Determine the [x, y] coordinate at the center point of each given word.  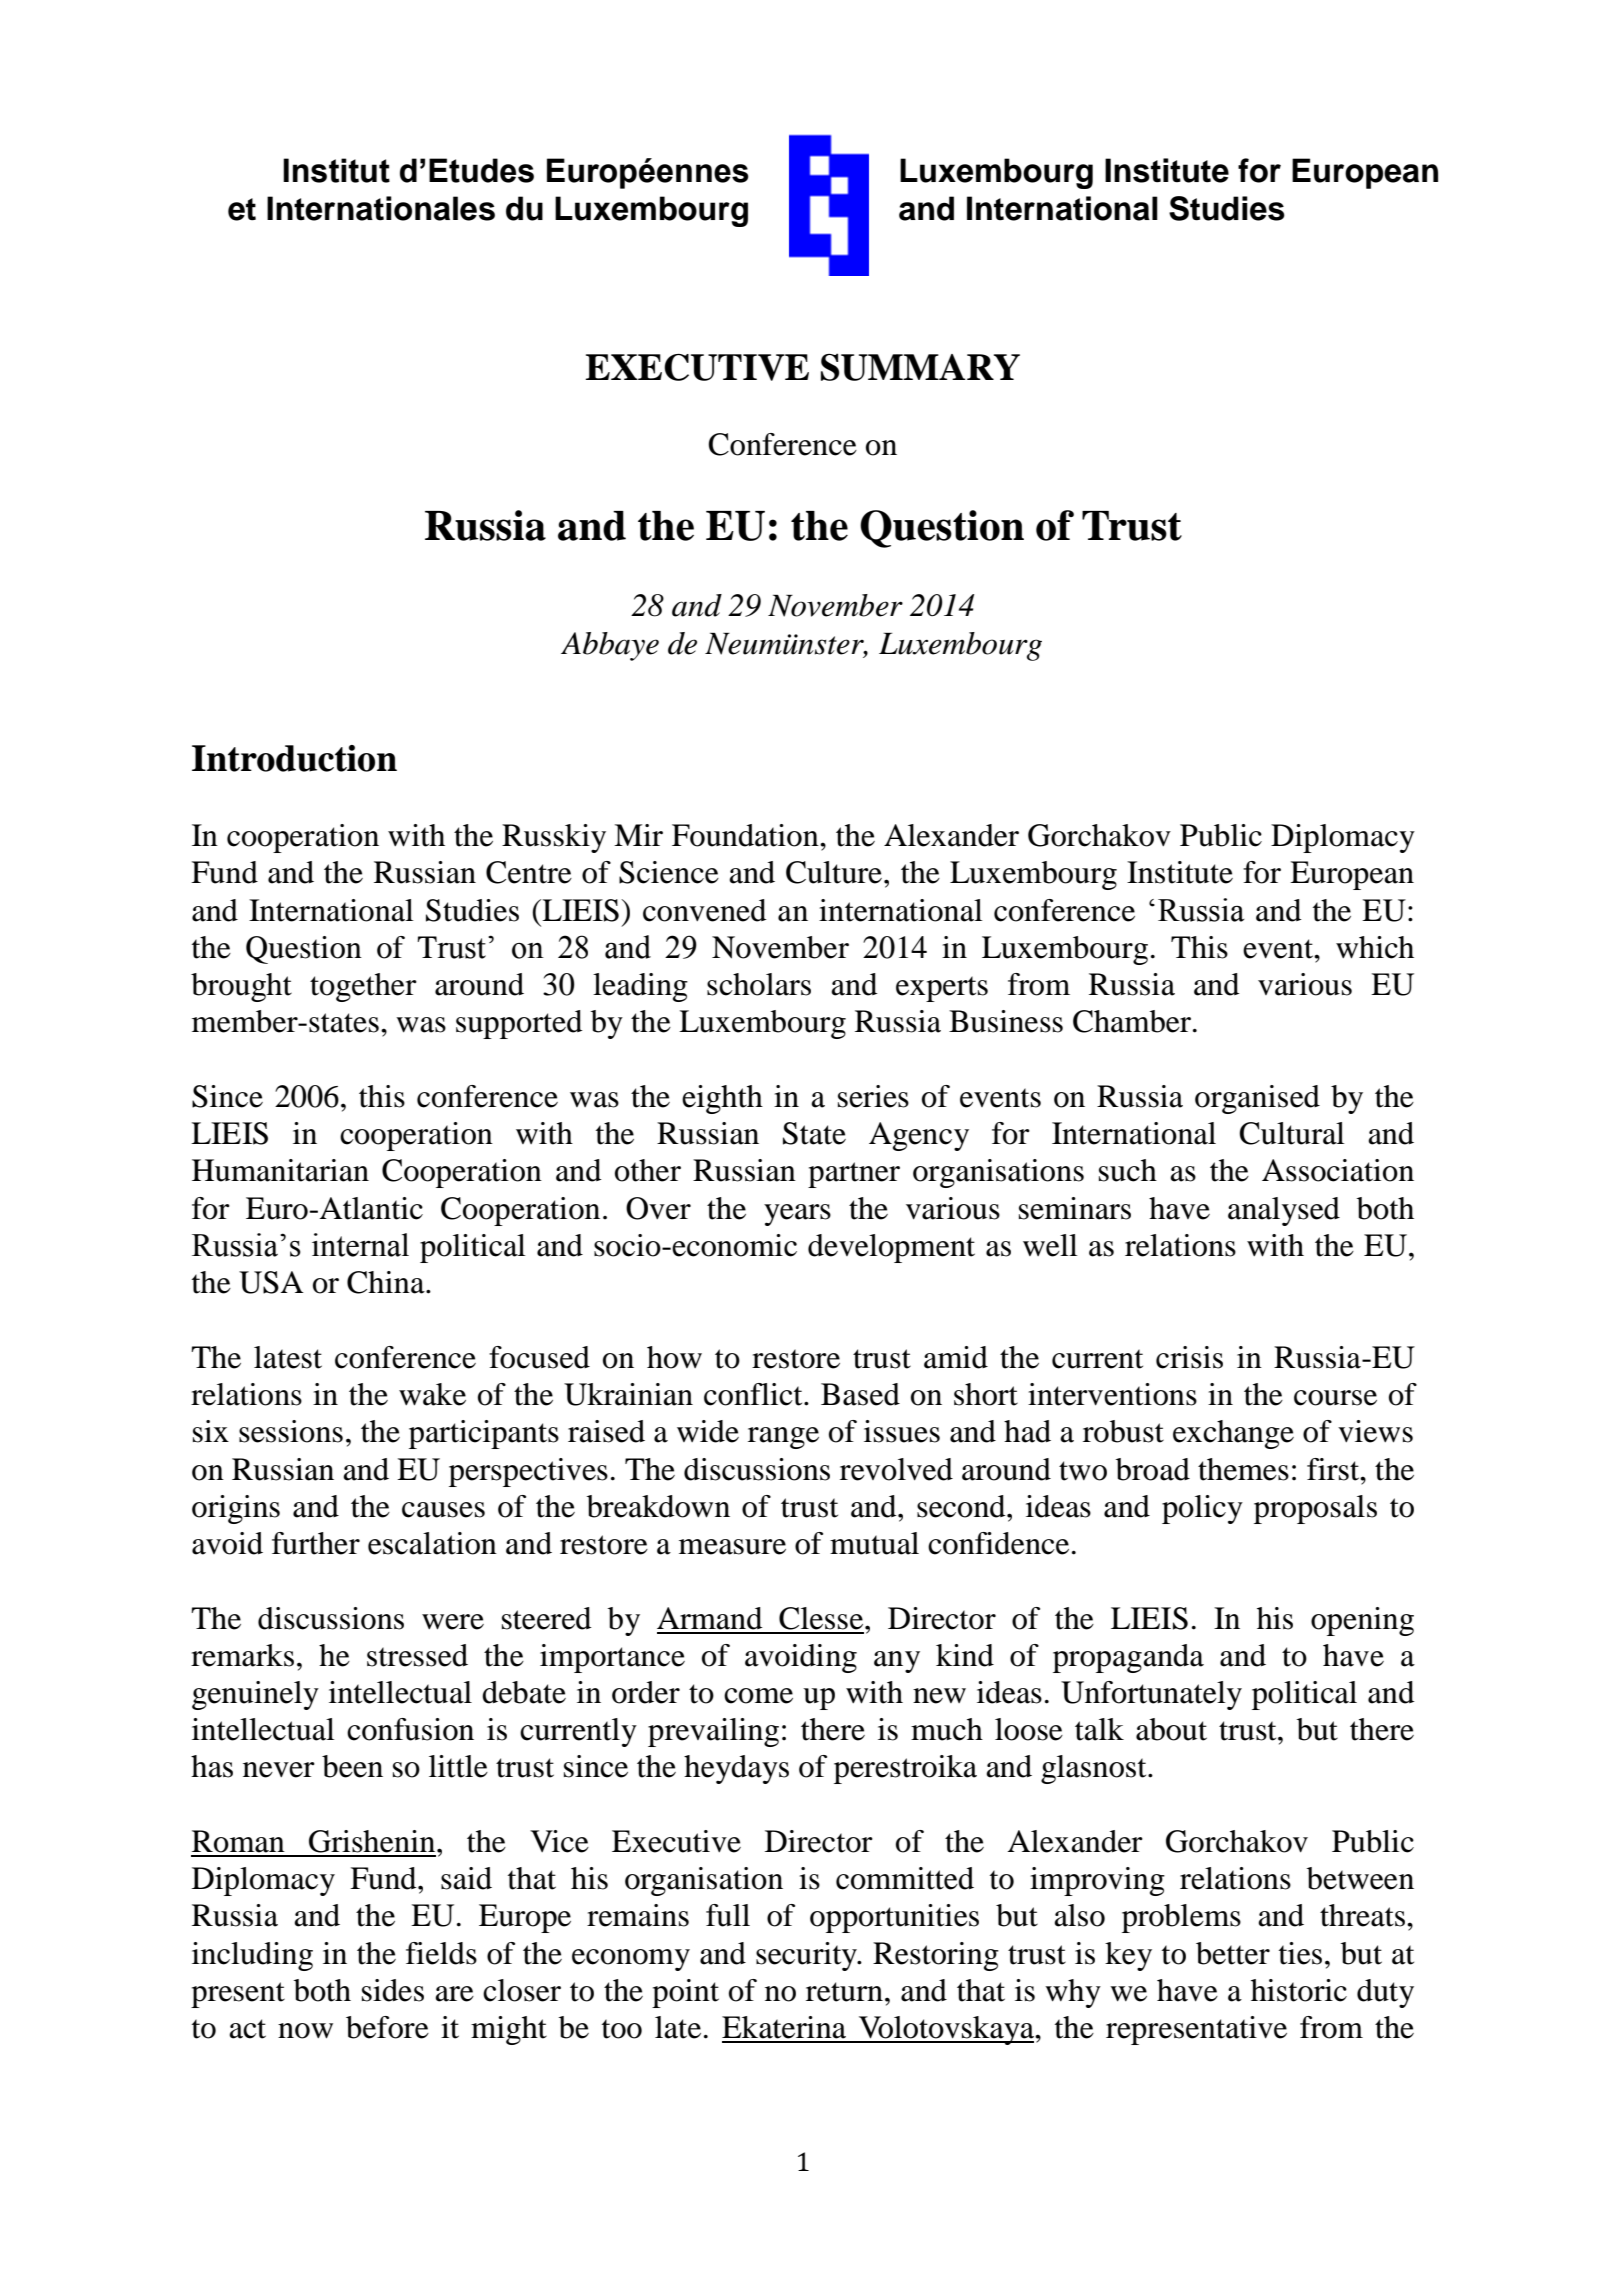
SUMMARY [920, 367]
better [1233, 1953]
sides [393, 1990]
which [1375, 947]
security [807, 1956]
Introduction [294, 758]
